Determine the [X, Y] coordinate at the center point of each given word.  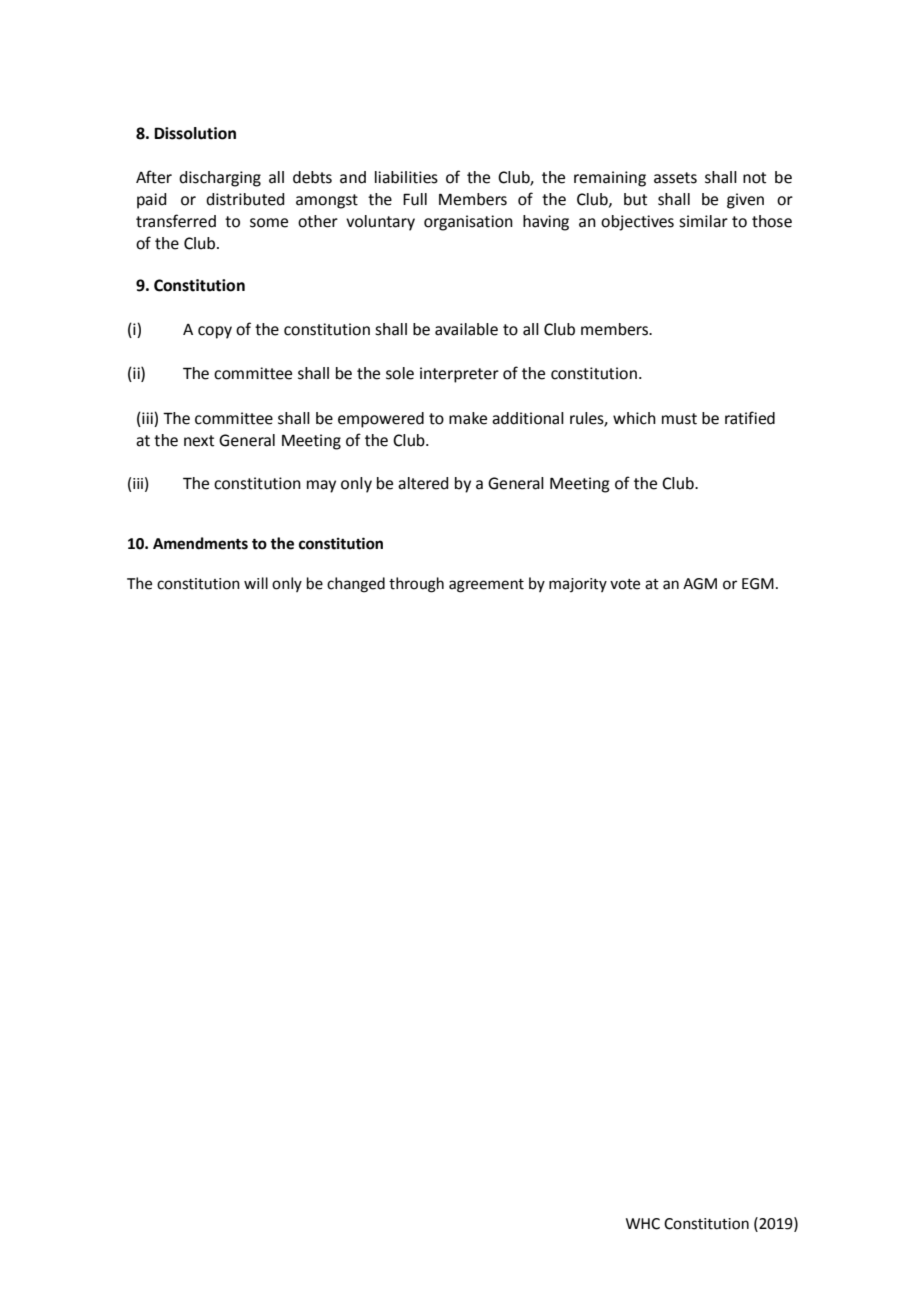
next [199, 441]
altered [423, 483]
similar [703, 221]
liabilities [406, 177]
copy [215, 332]
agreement [486, 586]
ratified [750, 418]
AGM [700, 584]
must [679, 419]
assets [675, 178]
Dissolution [195, 133]
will [256, 583]
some [269, 223]
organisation [468, 223]
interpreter [459, 375]
